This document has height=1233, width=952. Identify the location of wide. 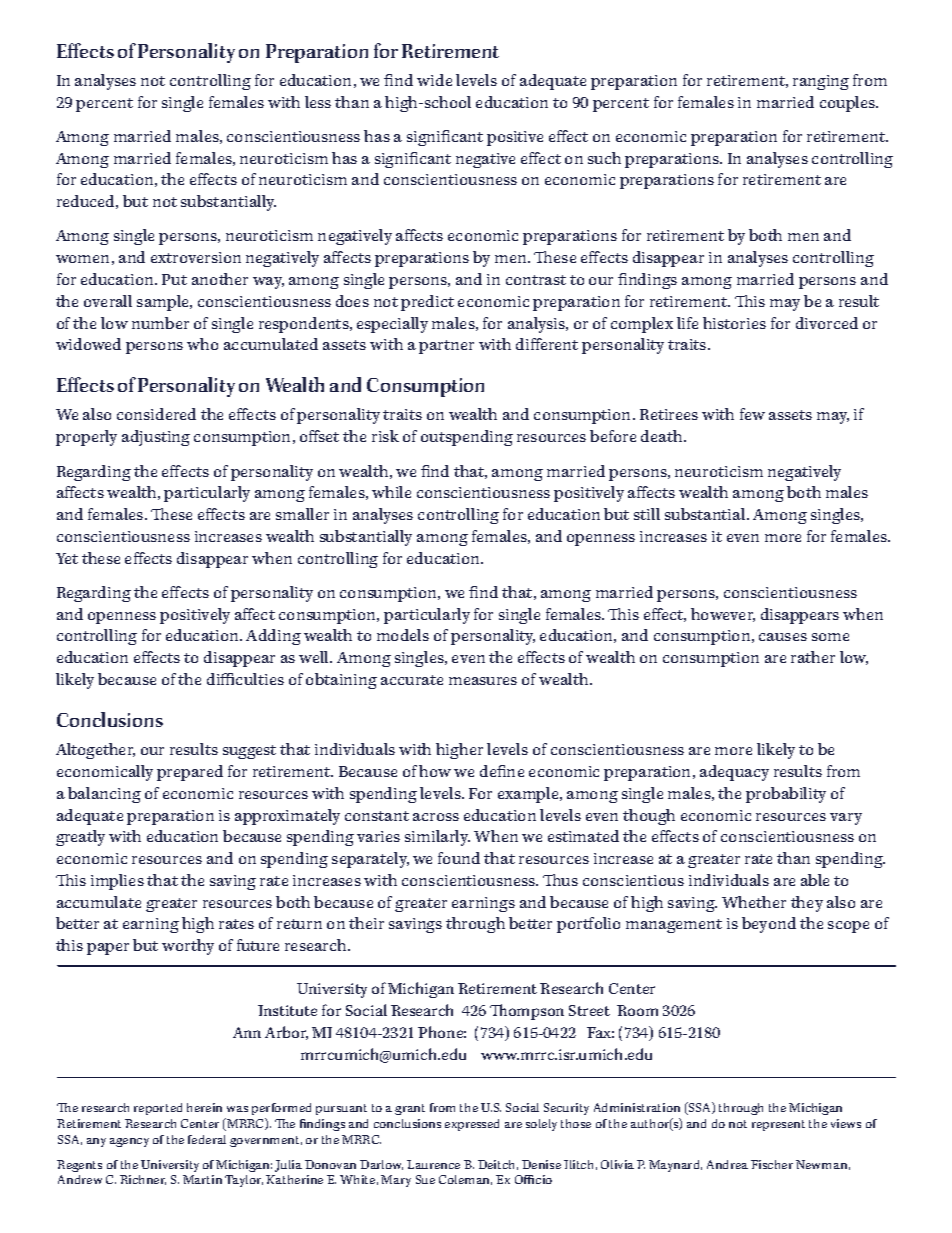
(434, 80).
